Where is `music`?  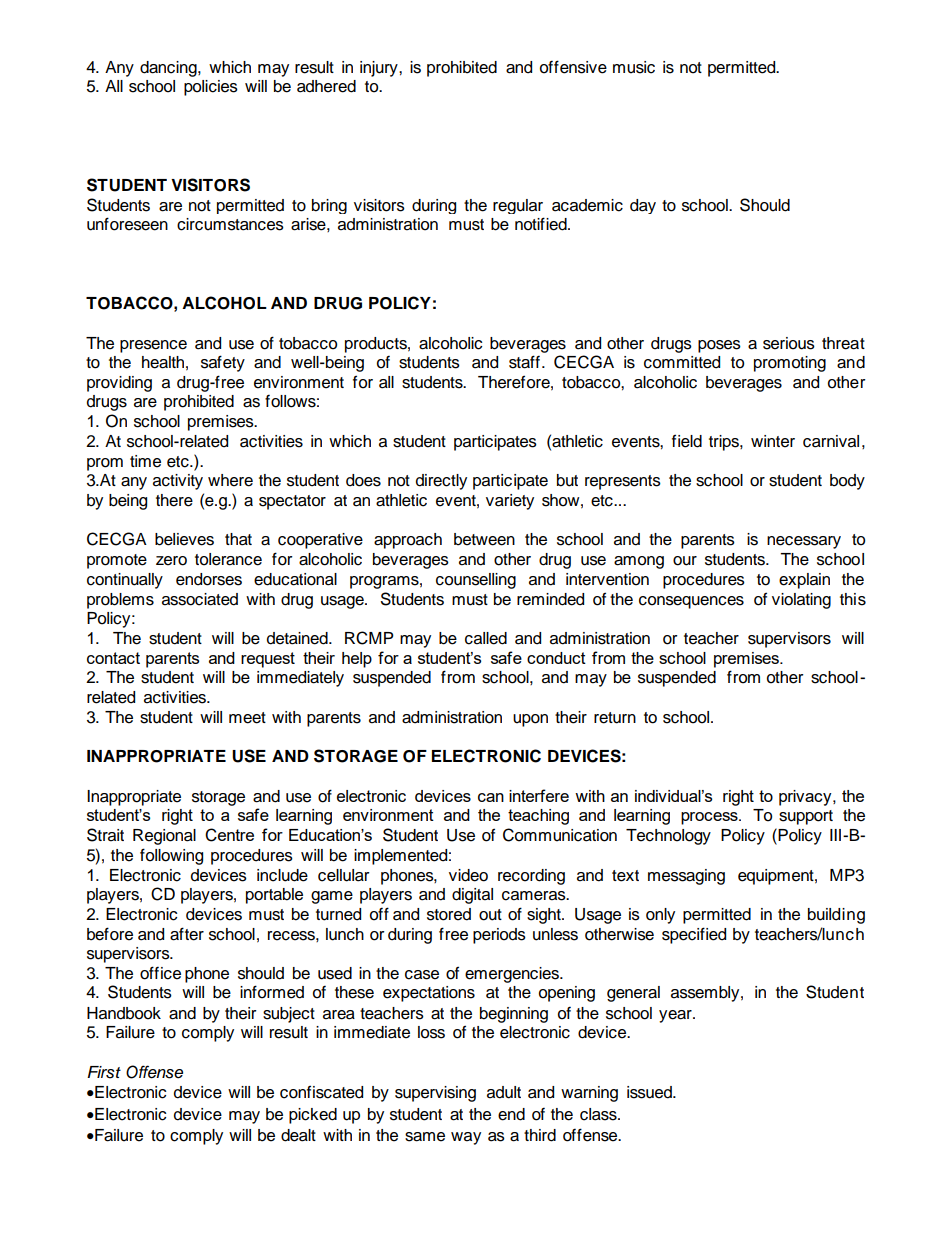
music is located at coordinates (634, 67).
